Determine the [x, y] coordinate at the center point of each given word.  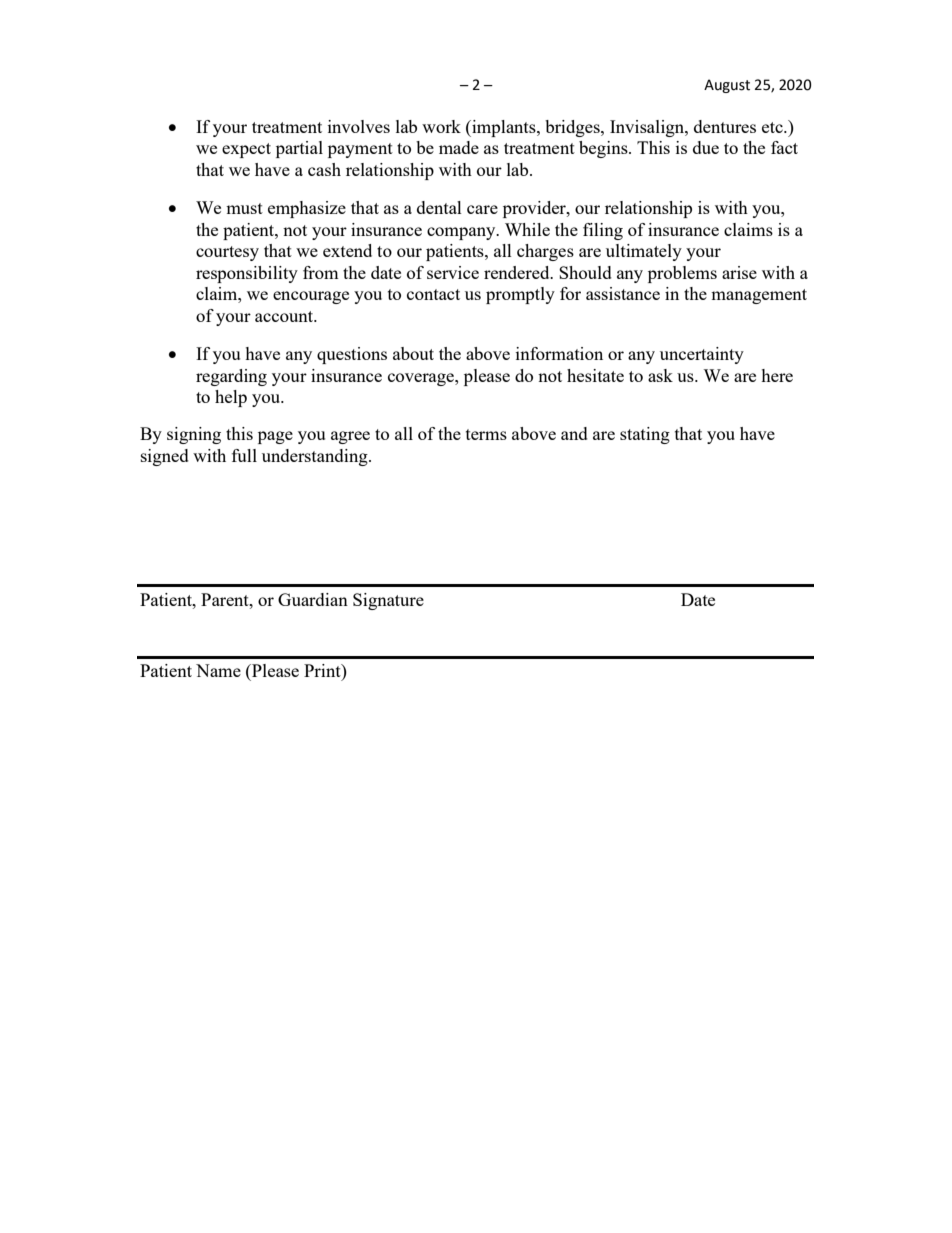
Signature [388, 601]
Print [323, 670]
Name [218, 670]
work [441, 126]
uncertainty [702, 355]
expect [246, 150]
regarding [231, 377]
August [727, 86]
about [413, 353]
